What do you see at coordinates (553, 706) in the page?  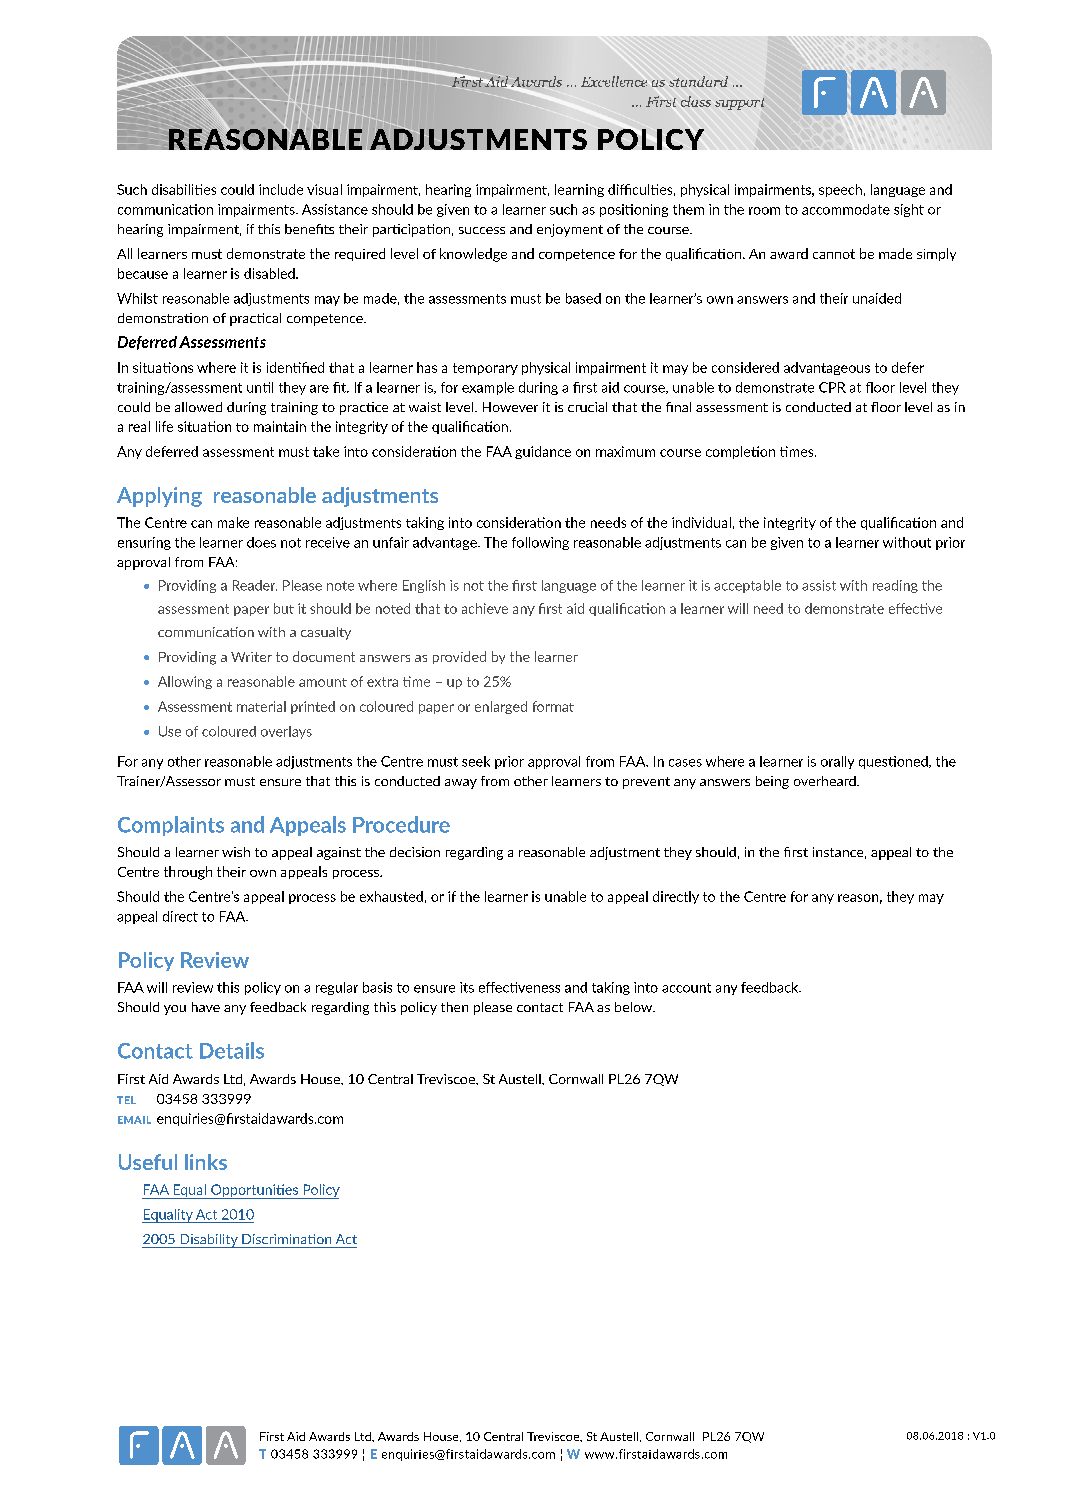 I see `format` at bounding box center [553, 706].
